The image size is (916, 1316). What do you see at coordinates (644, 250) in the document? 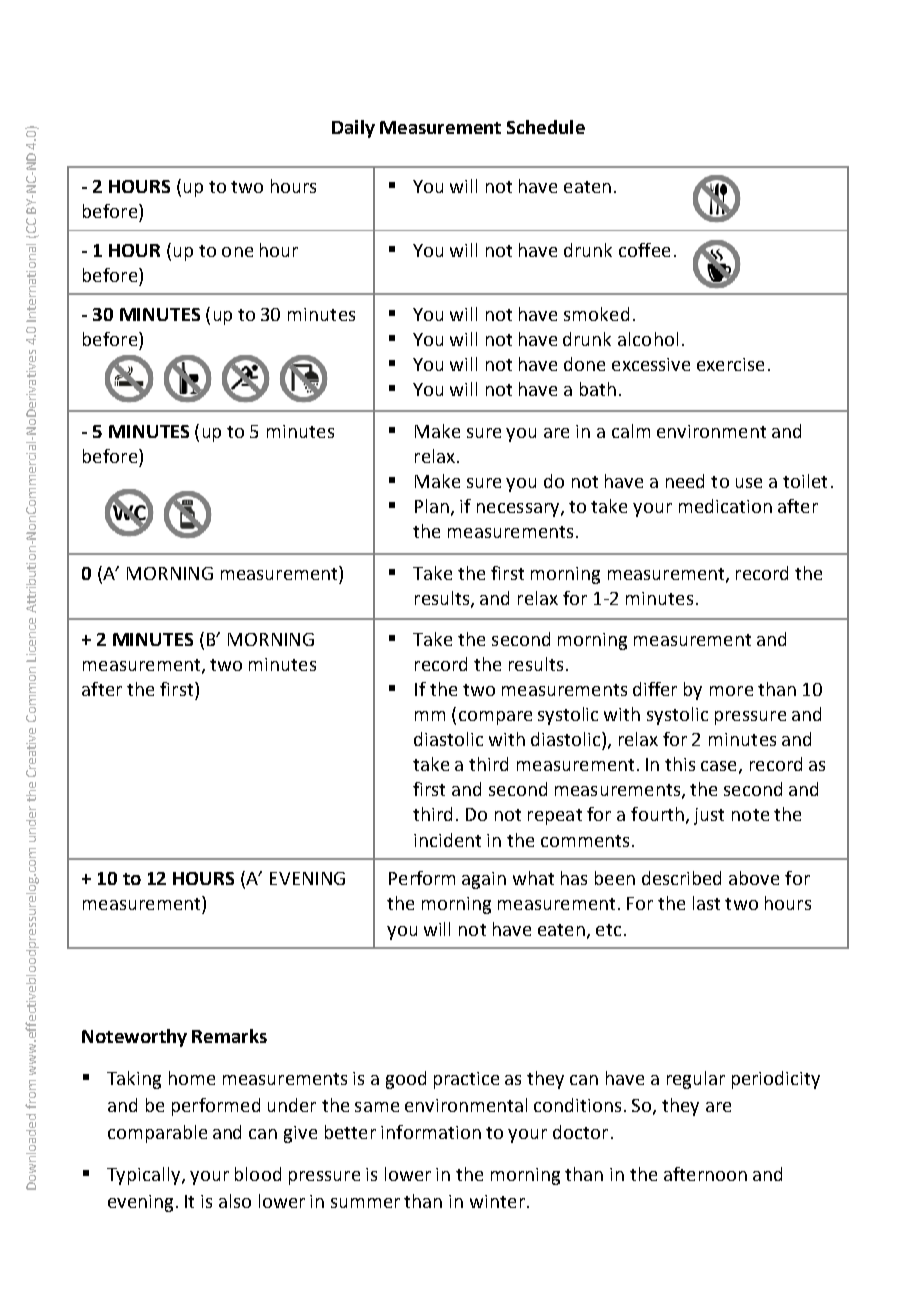
I see `coffee` at bounding box center [644, 250].
